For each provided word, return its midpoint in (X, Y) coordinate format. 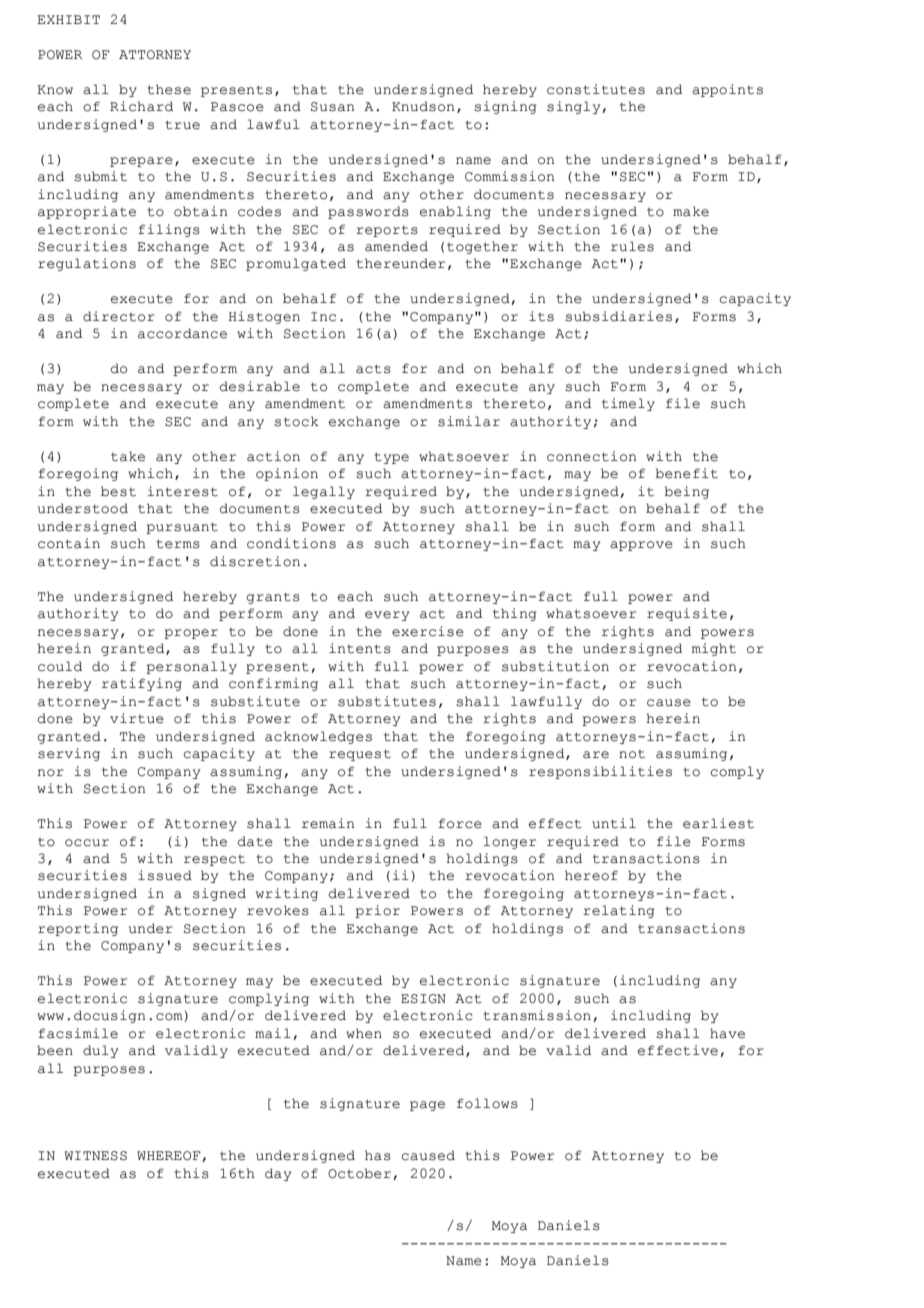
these (169, 89)
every (387, 616)
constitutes (596, 89)
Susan (332, 107)
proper (191, 634)
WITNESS (95, 1156)
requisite (687, 614)
